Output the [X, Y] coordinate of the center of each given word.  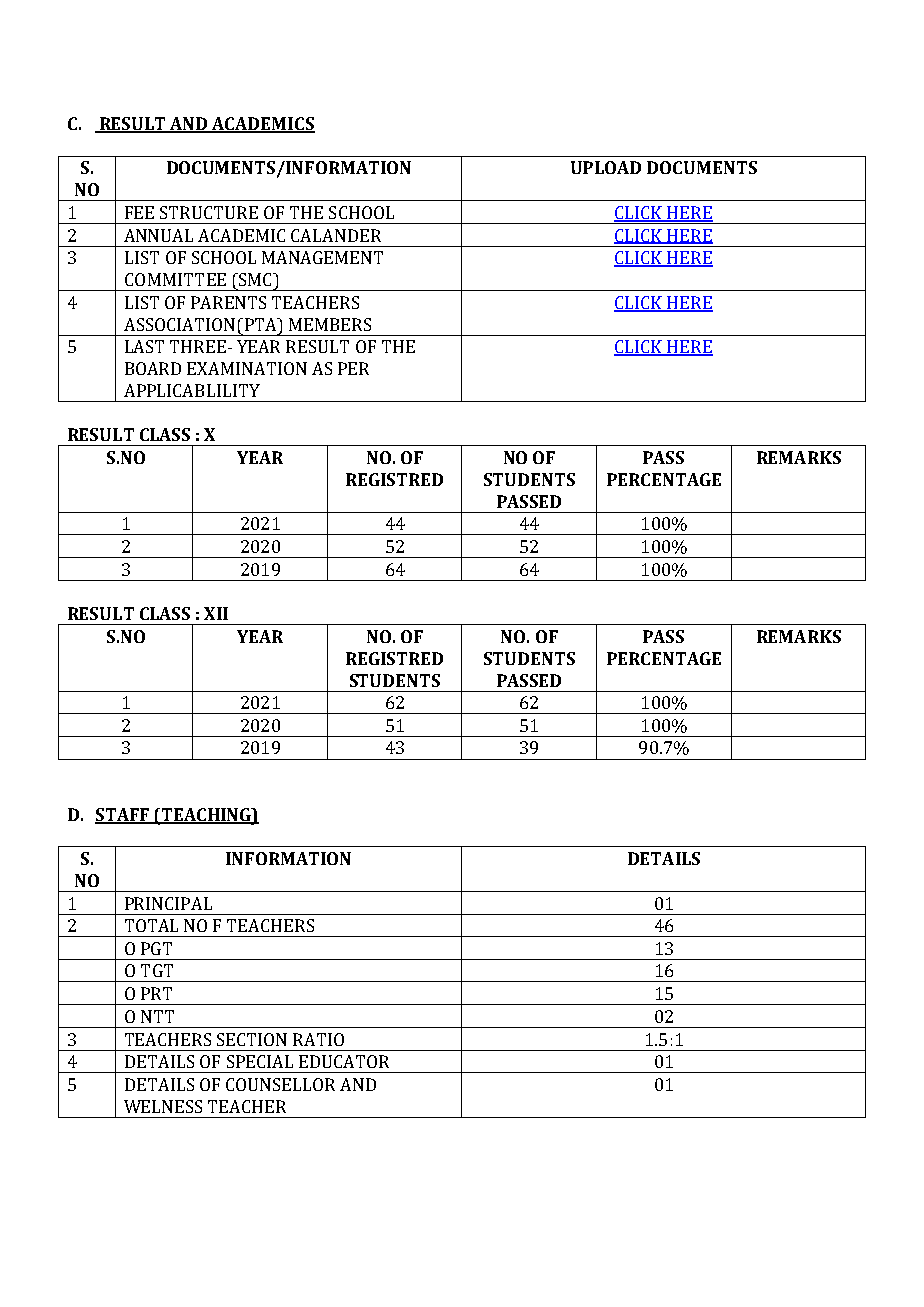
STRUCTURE [209, 212]
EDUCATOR [344, 1061]
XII [216, 613]
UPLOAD [606, 167]
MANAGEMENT [322, 257]
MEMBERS [330, 324]
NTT [157, 1016]
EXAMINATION [247, 368]
